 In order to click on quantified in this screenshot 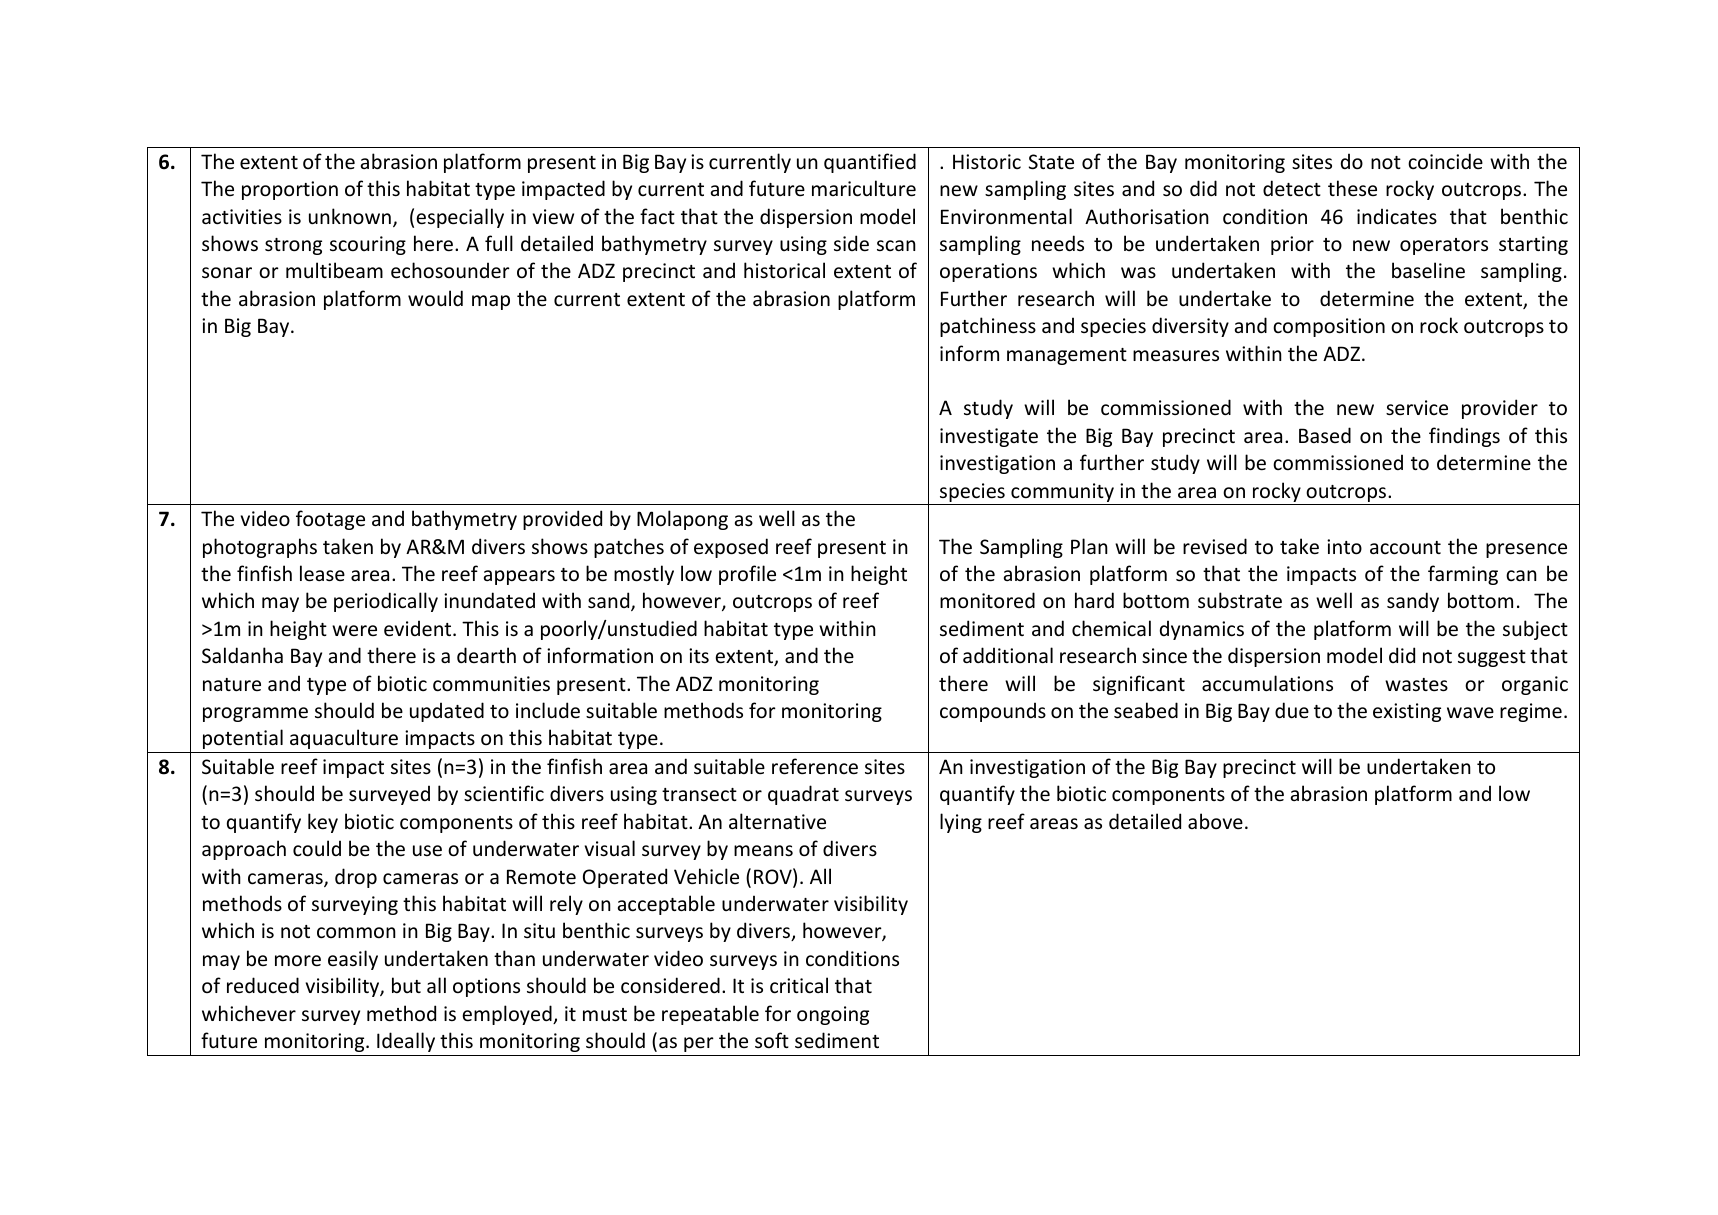, I will do `click(870, 163)`.
